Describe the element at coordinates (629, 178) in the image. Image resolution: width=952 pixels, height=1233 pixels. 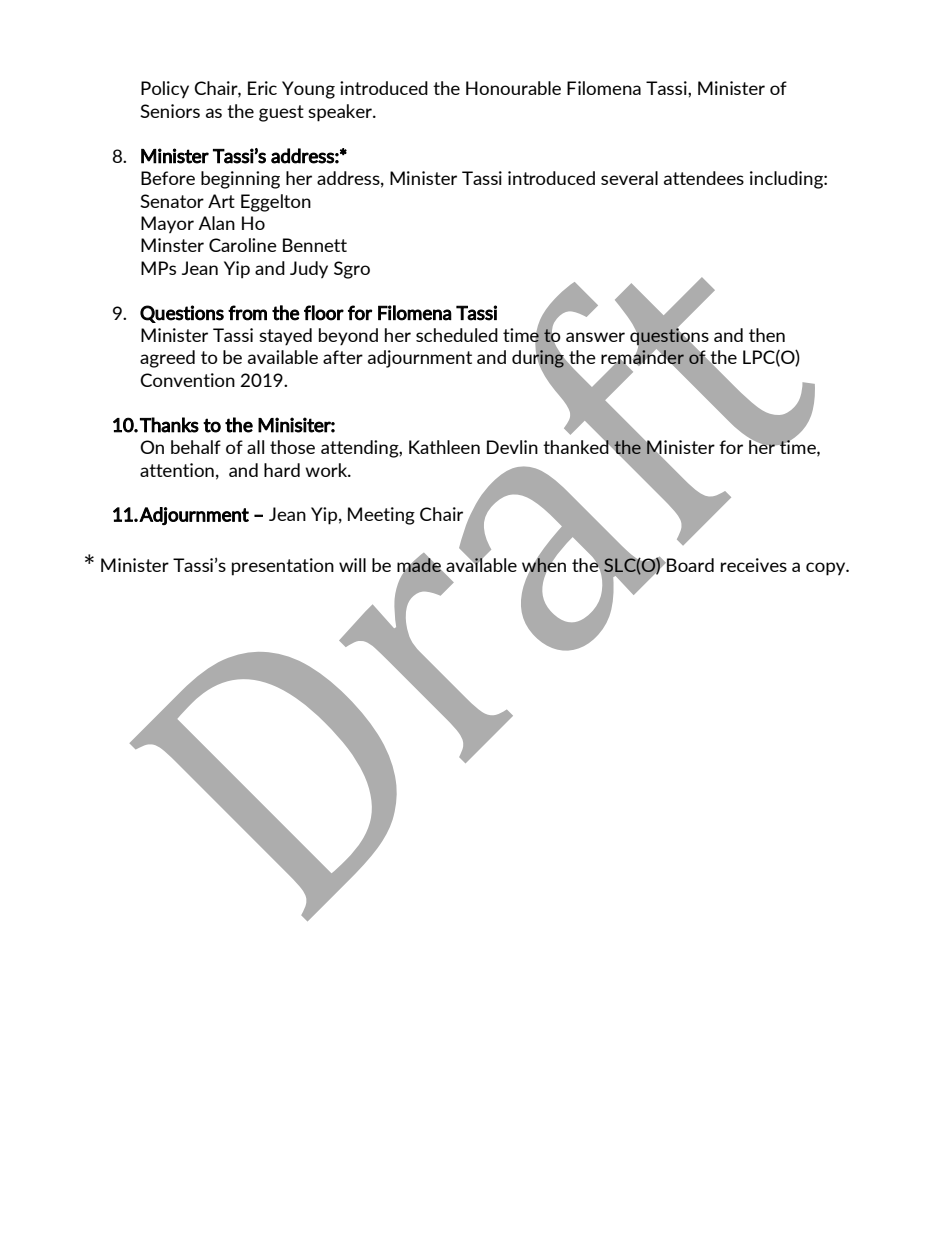
I see `several` at that location.
